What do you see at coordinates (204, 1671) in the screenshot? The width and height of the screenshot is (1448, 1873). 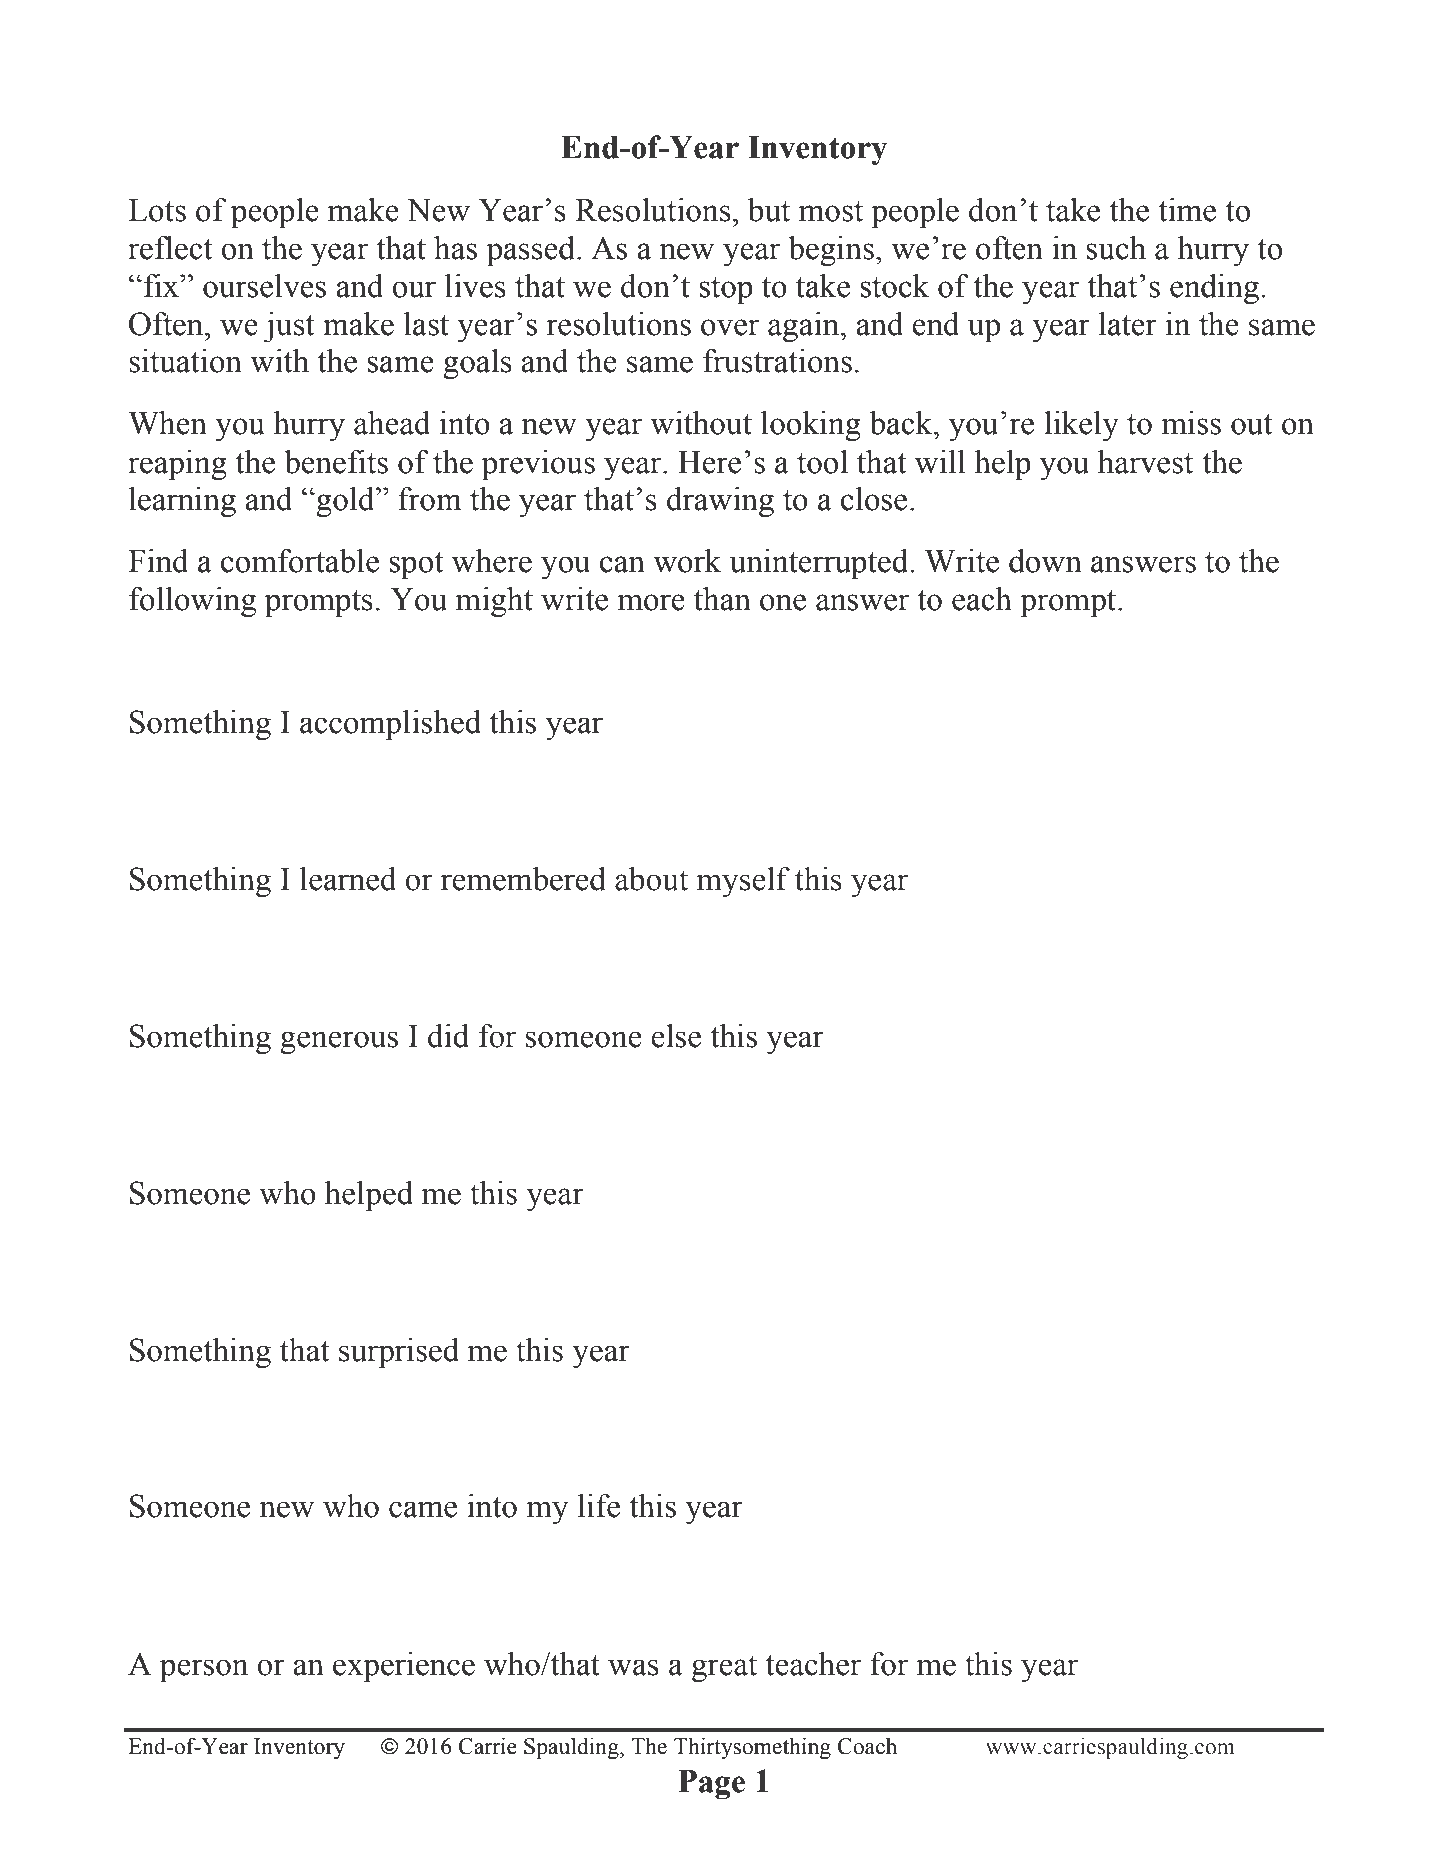 I see `person` at bounding box center [204, 1671].
